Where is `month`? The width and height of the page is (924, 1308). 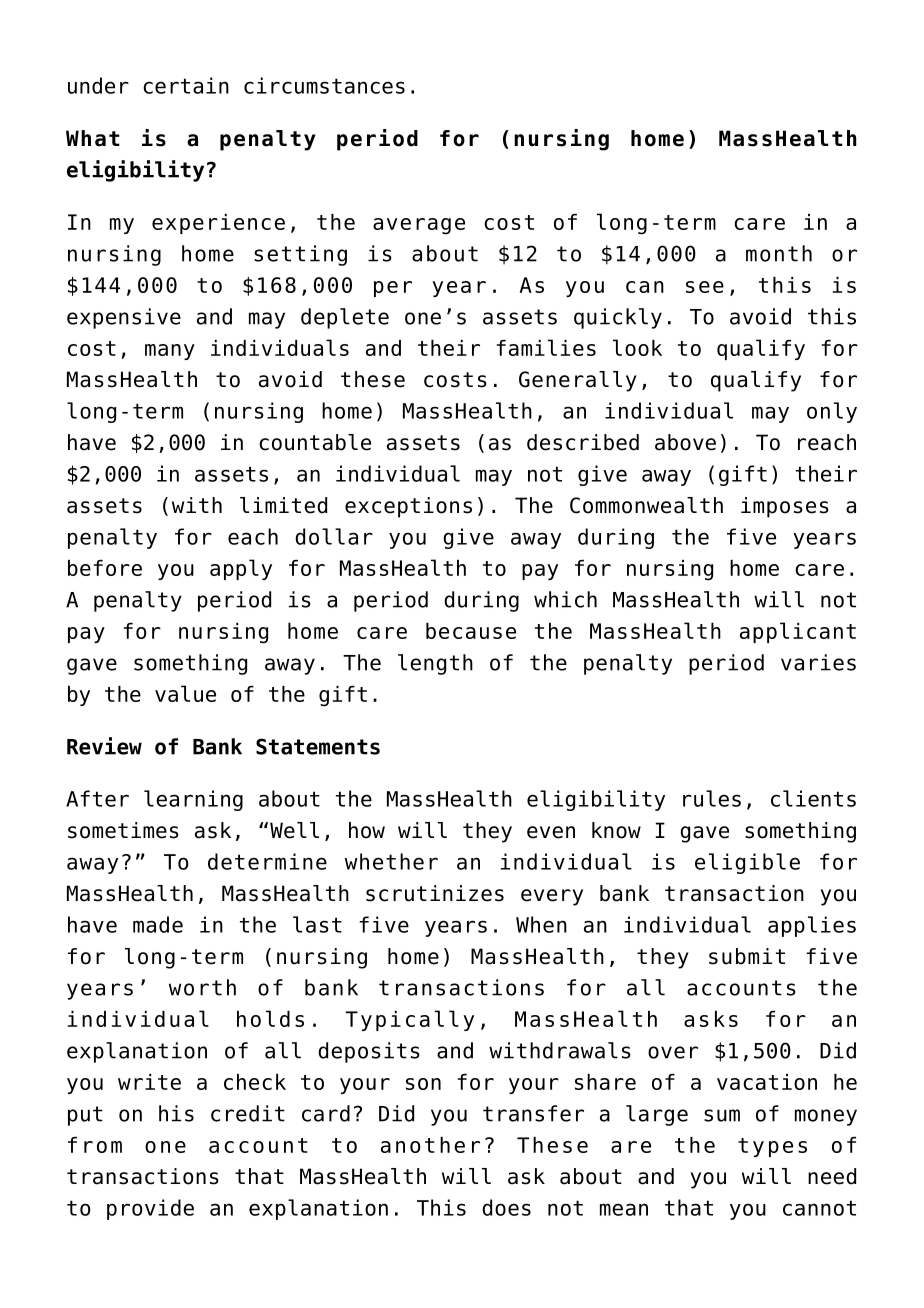 month is located at coordinates (779, 253).
